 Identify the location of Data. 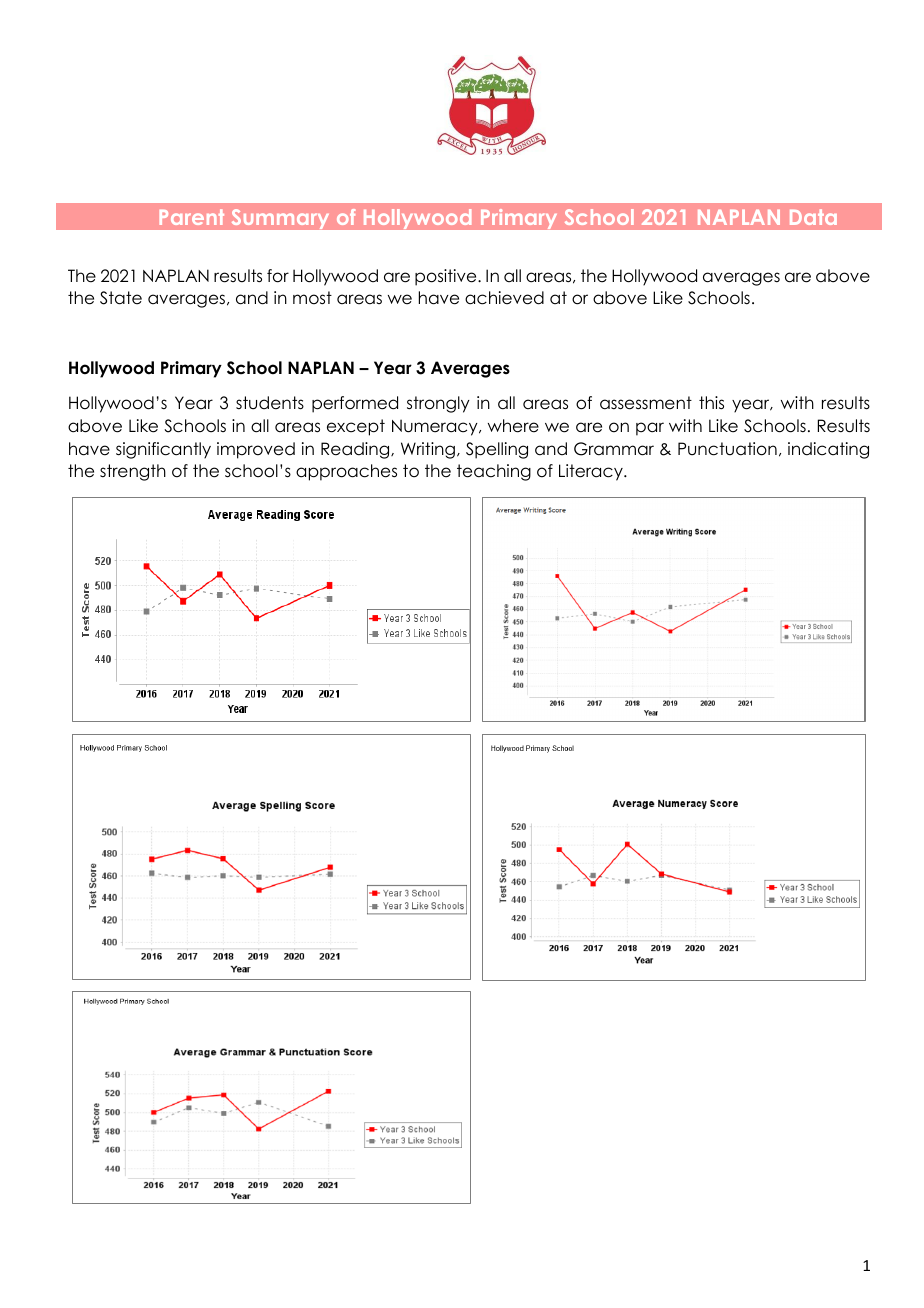
(813, 217).
